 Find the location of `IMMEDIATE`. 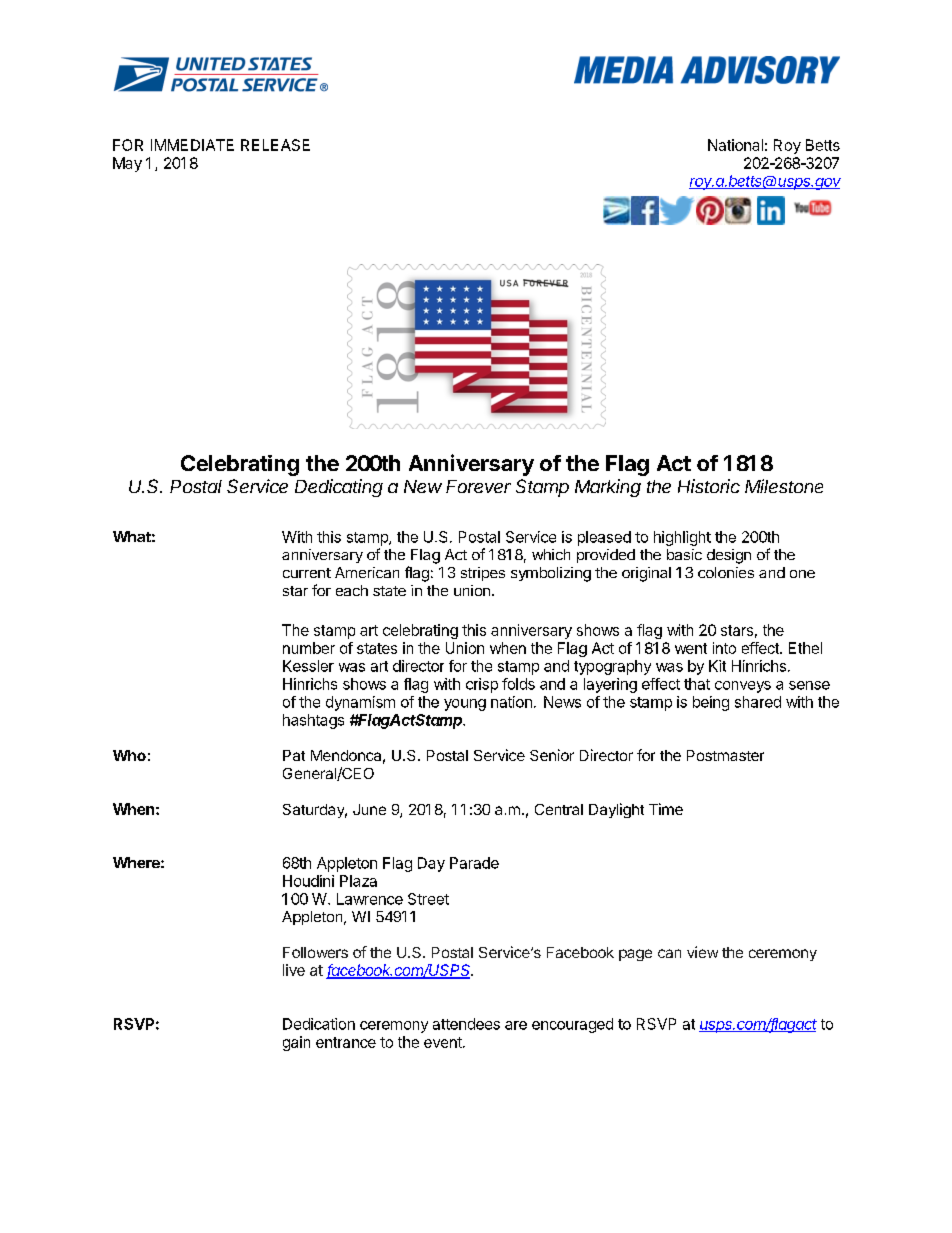

IMMEDIATE is located at coordinates (192, 145).
